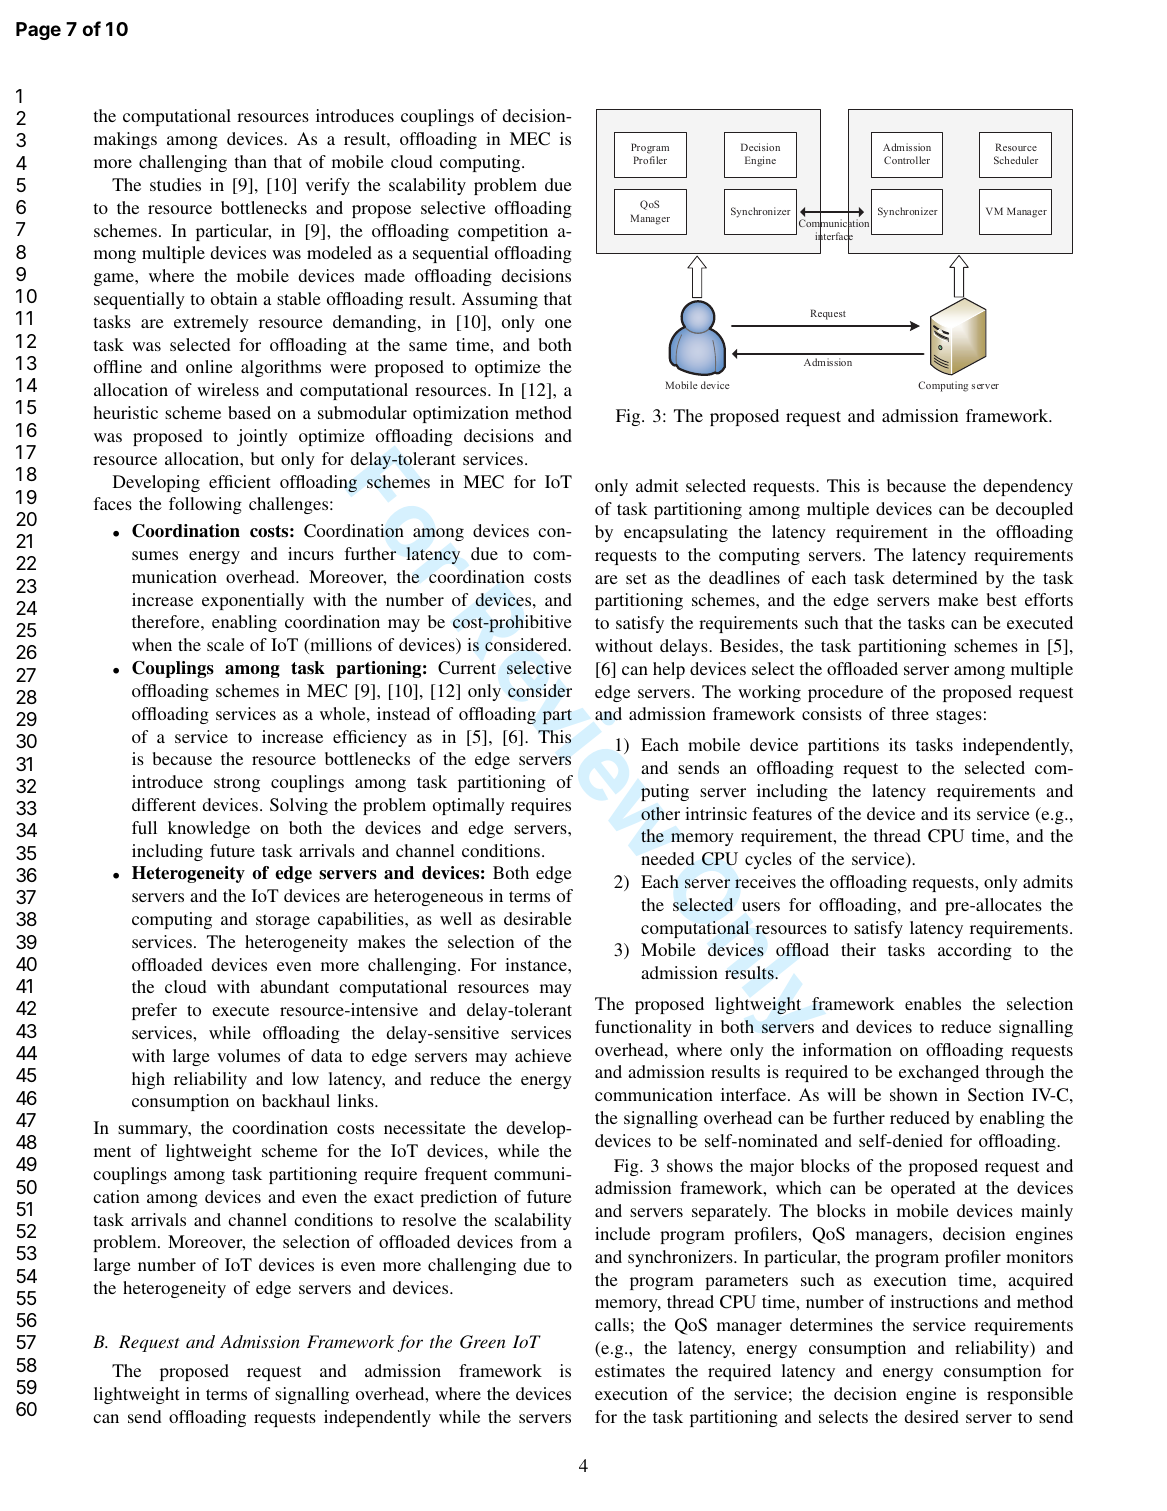 The image size is (1167, 1511). What do you see at coordinates (148, 1080) in the page?
I see `high` at bounding box center [148, 1080].
